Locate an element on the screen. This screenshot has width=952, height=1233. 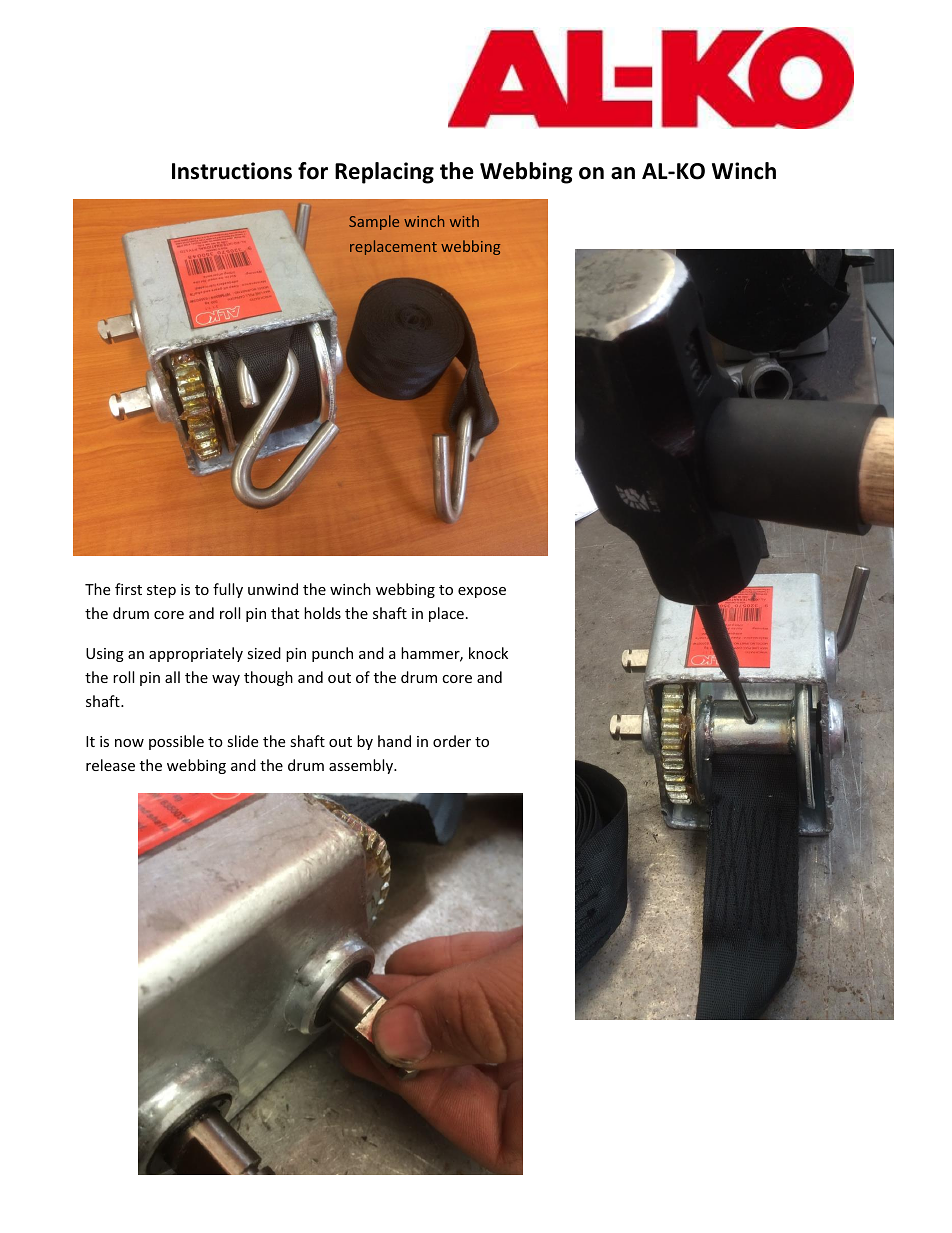
slide is located at coordinates (242, 741).
